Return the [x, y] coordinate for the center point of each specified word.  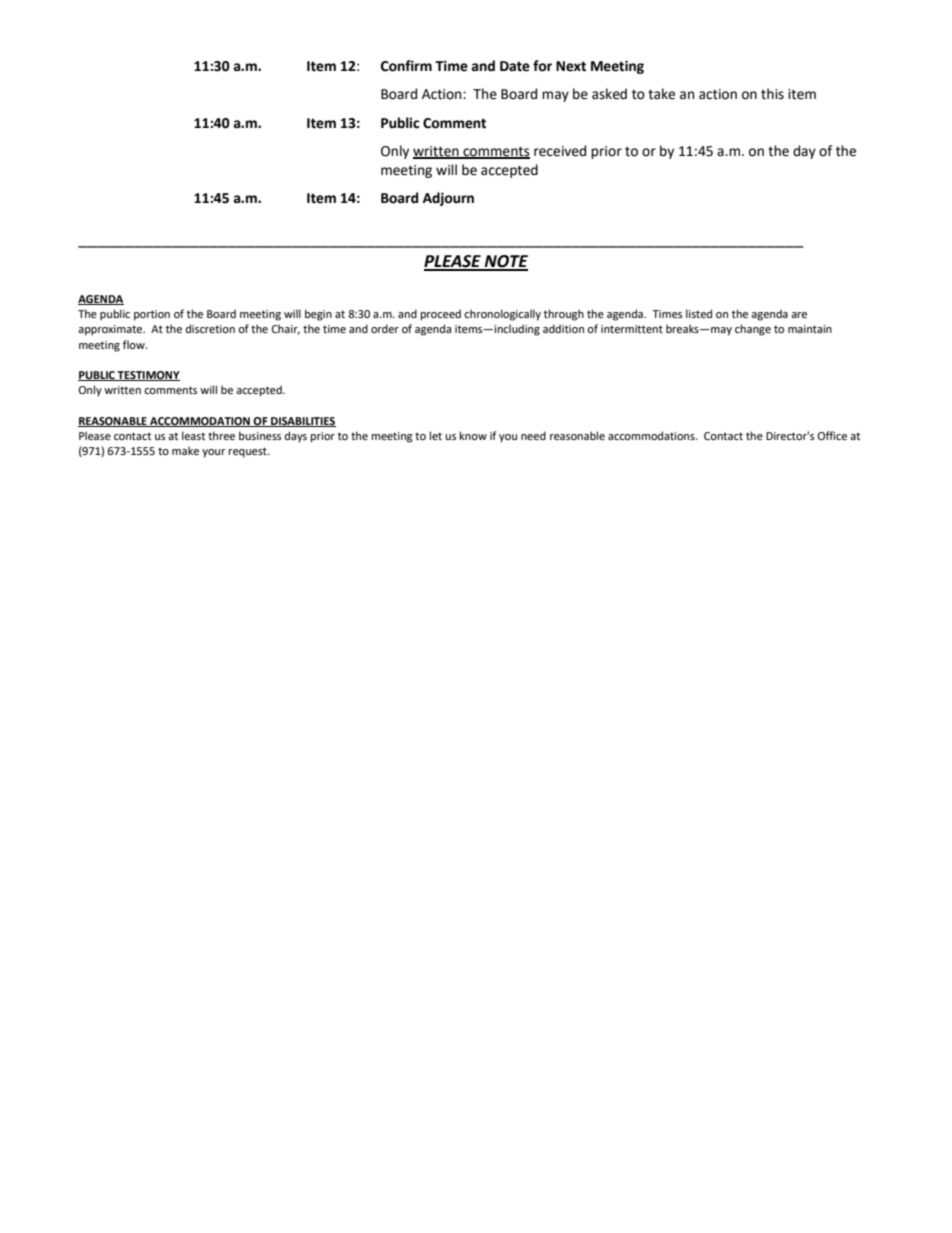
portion [152, 315]
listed [699, 313]
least [193, 435]
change [753, 330]
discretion [210, 328]
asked [609, 94]
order [385, 328]
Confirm [406, 66]
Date [515, 66]
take [661, 94]
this [772, 94]
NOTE [505, 262]
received [560, 151]
